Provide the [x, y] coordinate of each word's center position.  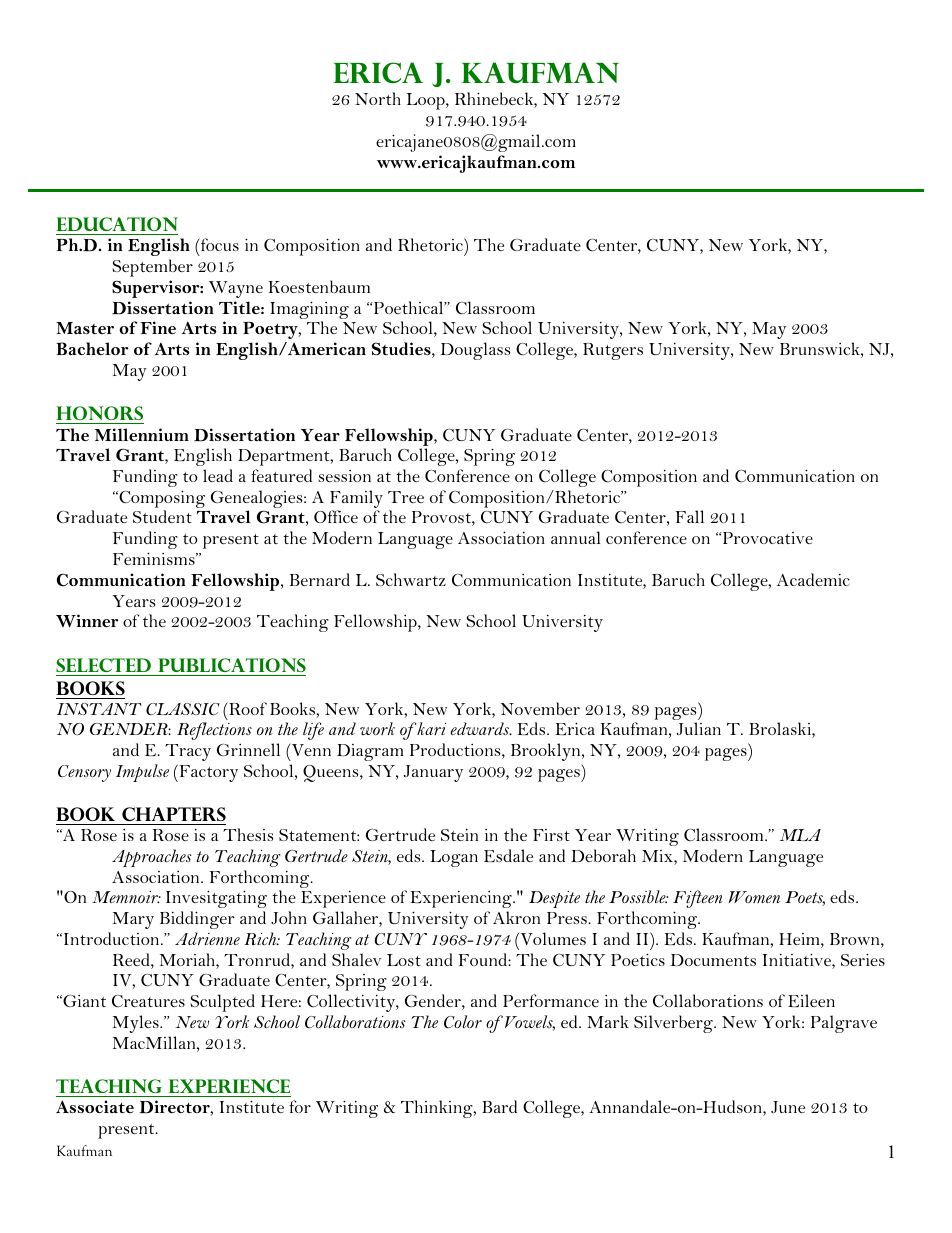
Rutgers [613, 351]
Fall [689, 516]
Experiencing [462, 899]
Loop [427, 101]
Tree [406, 497]
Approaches [152, 858]
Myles [137, 1024]
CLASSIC [183, 709]
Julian [699, 728]
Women [754, 897]
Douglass [475, 351]
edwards [481, 728]
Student [162, 516]
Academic [813, 579]
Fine [158, 327]
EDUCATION [117, 224]
